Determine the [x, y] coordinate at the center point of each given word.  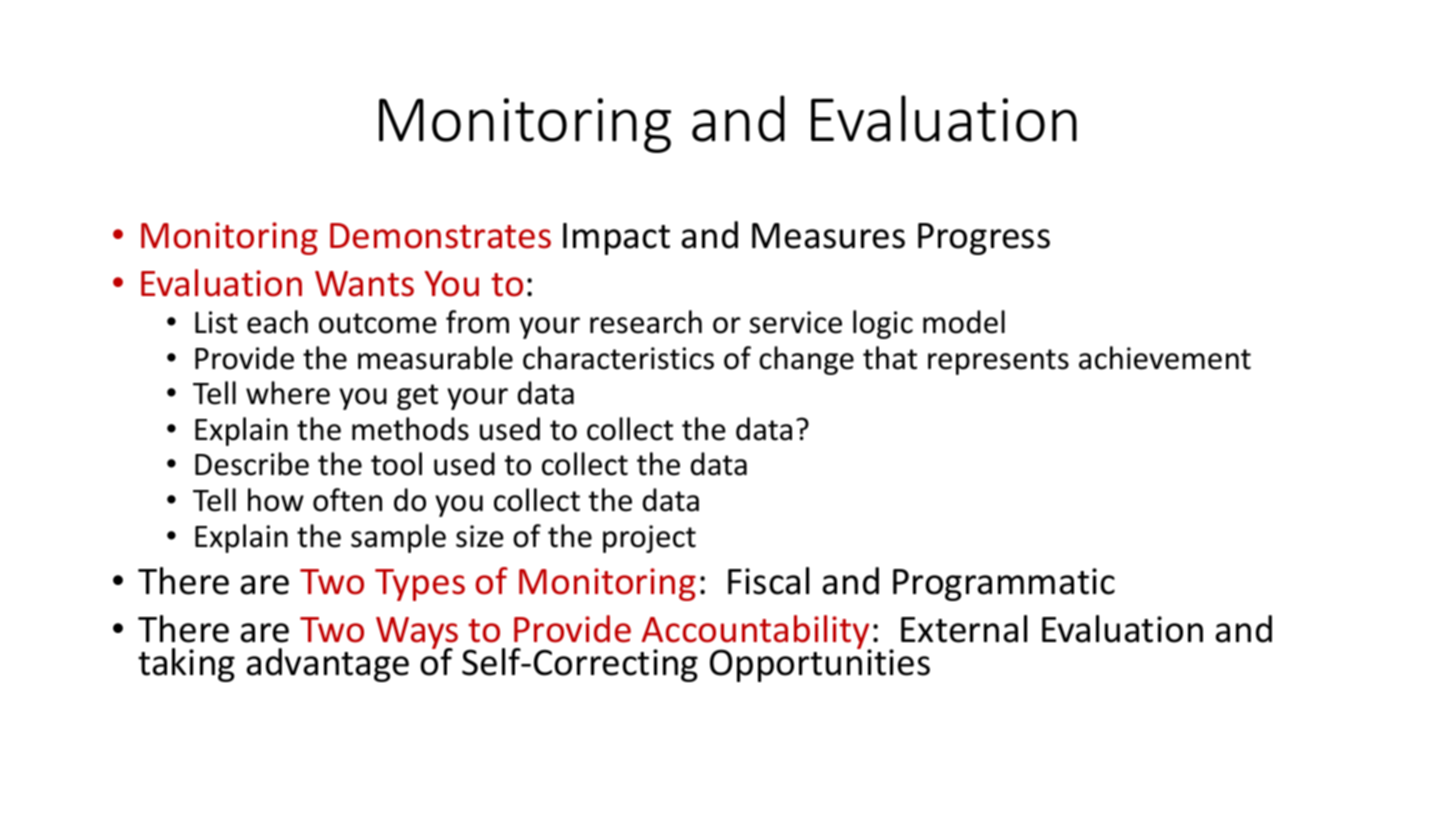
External [964, 629]
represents [998, 362]
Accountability [757, 633]
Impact [616, 239]
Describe [252, 464]
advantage [327, 665]
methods [410, 429]
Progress [984, 239]
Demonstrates [440, 236]
